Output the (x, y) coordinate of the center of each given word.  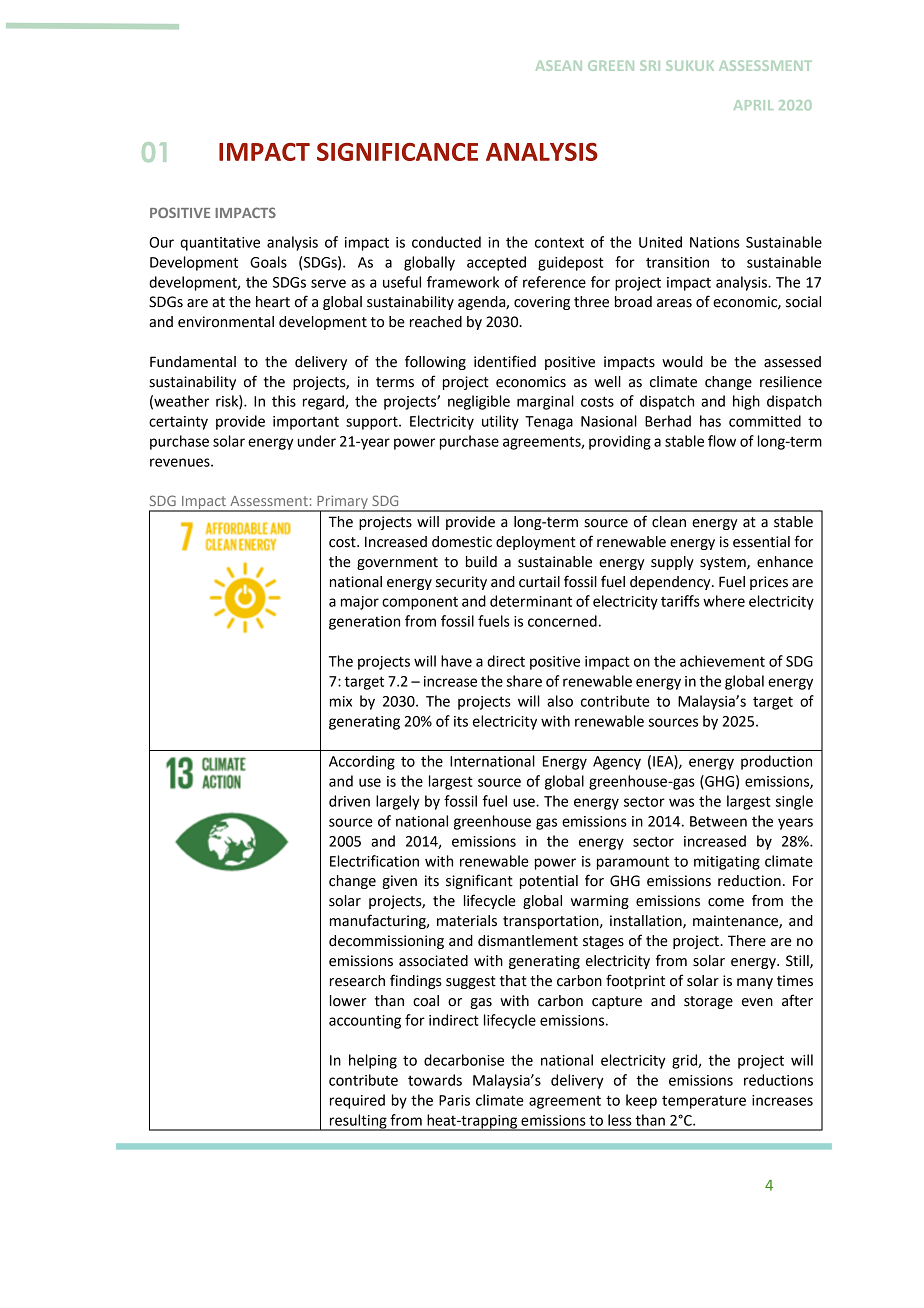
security (461, 583)
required (357, 1101)
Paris (454, 1100)
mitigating (727, 863)
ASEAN (559, 65)
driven (349, 801)
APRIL (753, 105)
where (724, 601)
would (682, 362)
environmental (226, 322)
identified (505, 361)
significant (479, 881)
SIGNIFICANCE (397, 152)
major (360, 603)
